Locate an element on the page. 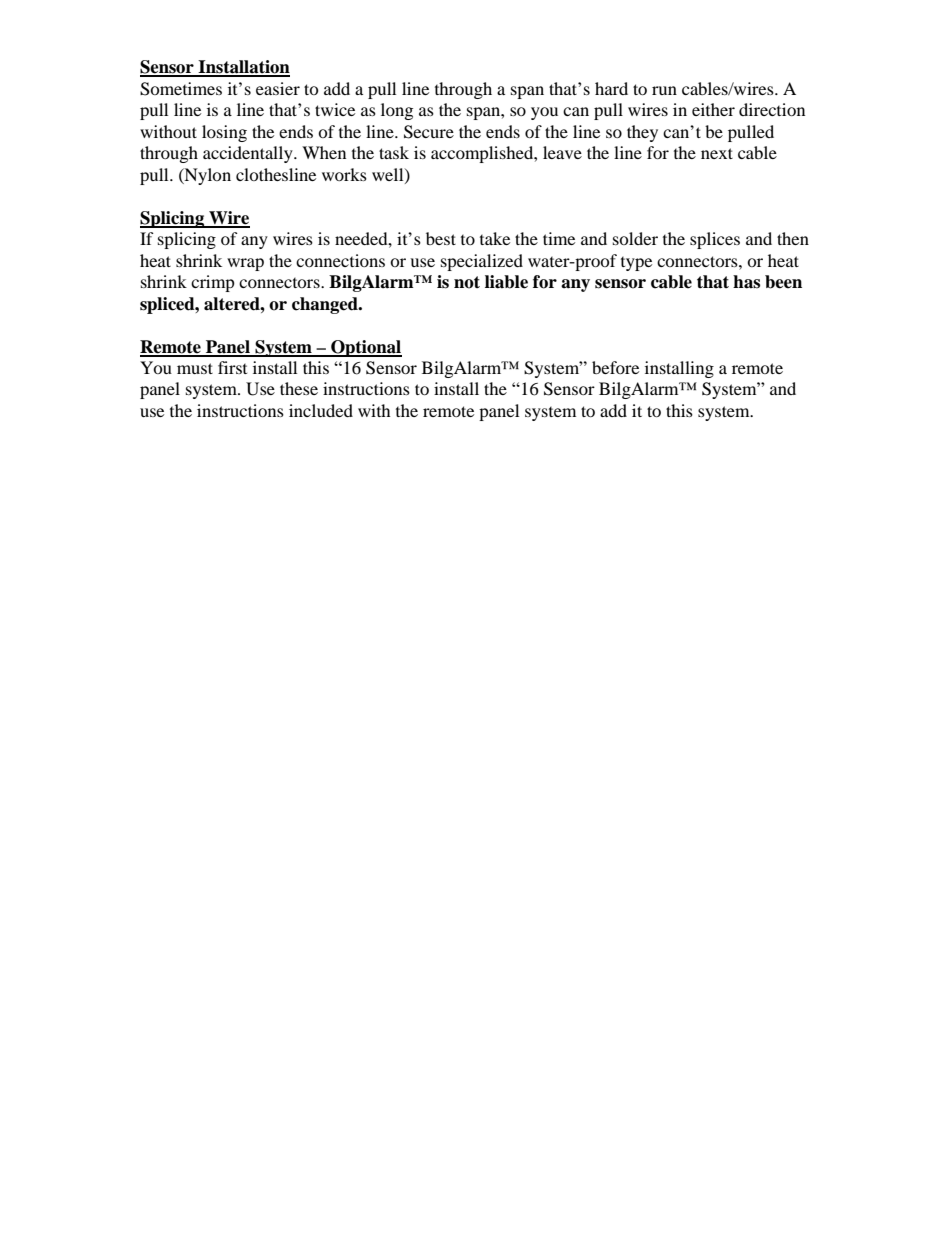 The image size is (952, 1233). wrap is located at coordinates (245, 264).
